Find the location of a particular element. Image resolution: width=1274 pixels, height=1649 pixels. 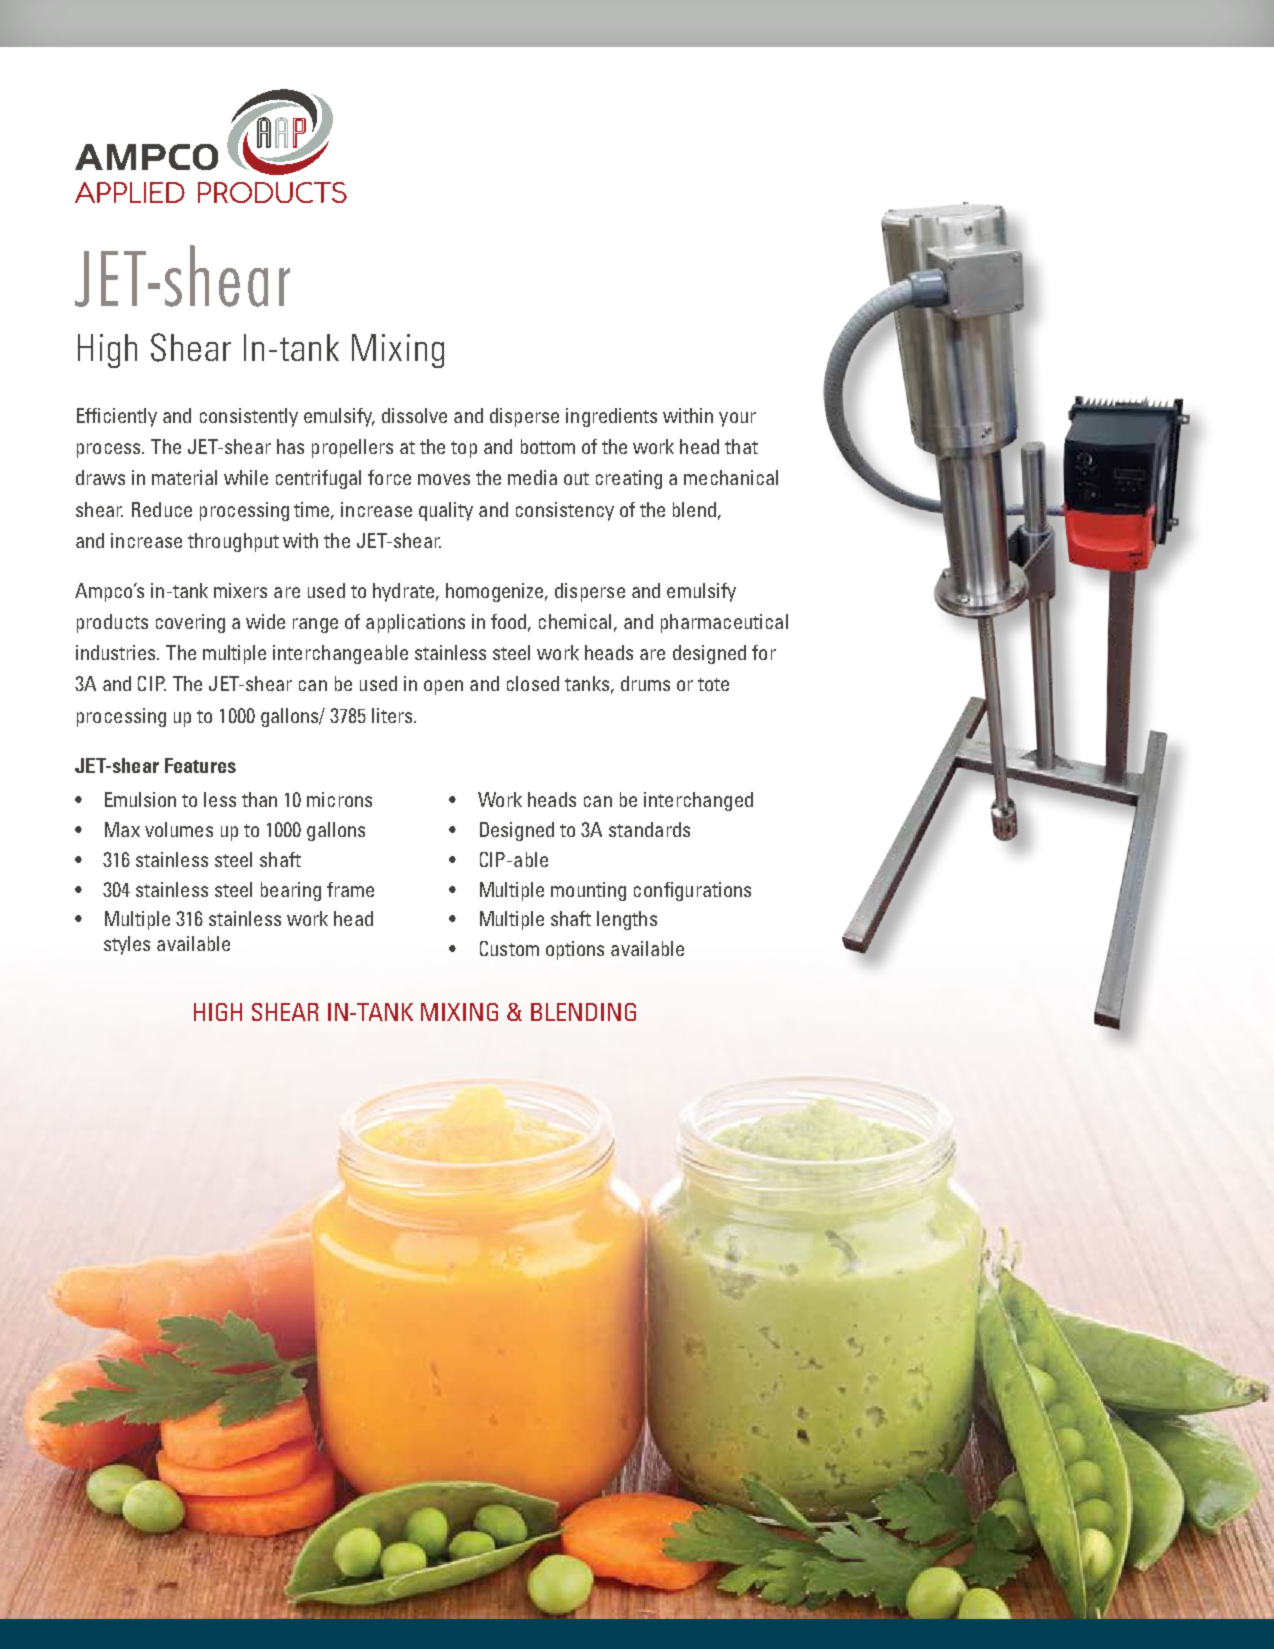

hydrate is located at coordinates (403, 592).
